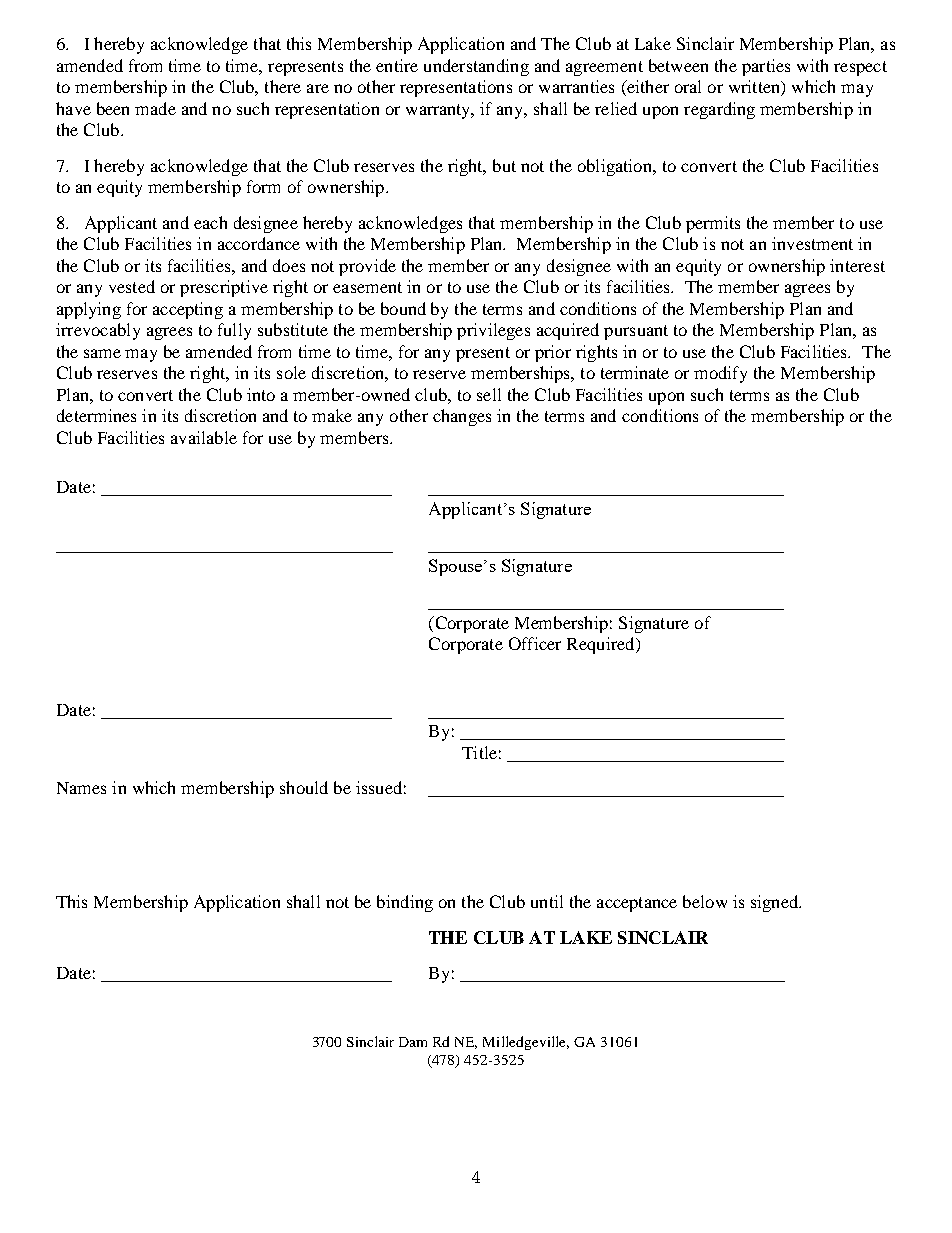  What do you see at coordinates (489, 394) in the screenshot?
I see `sell` at bounding box center [489, 394].
